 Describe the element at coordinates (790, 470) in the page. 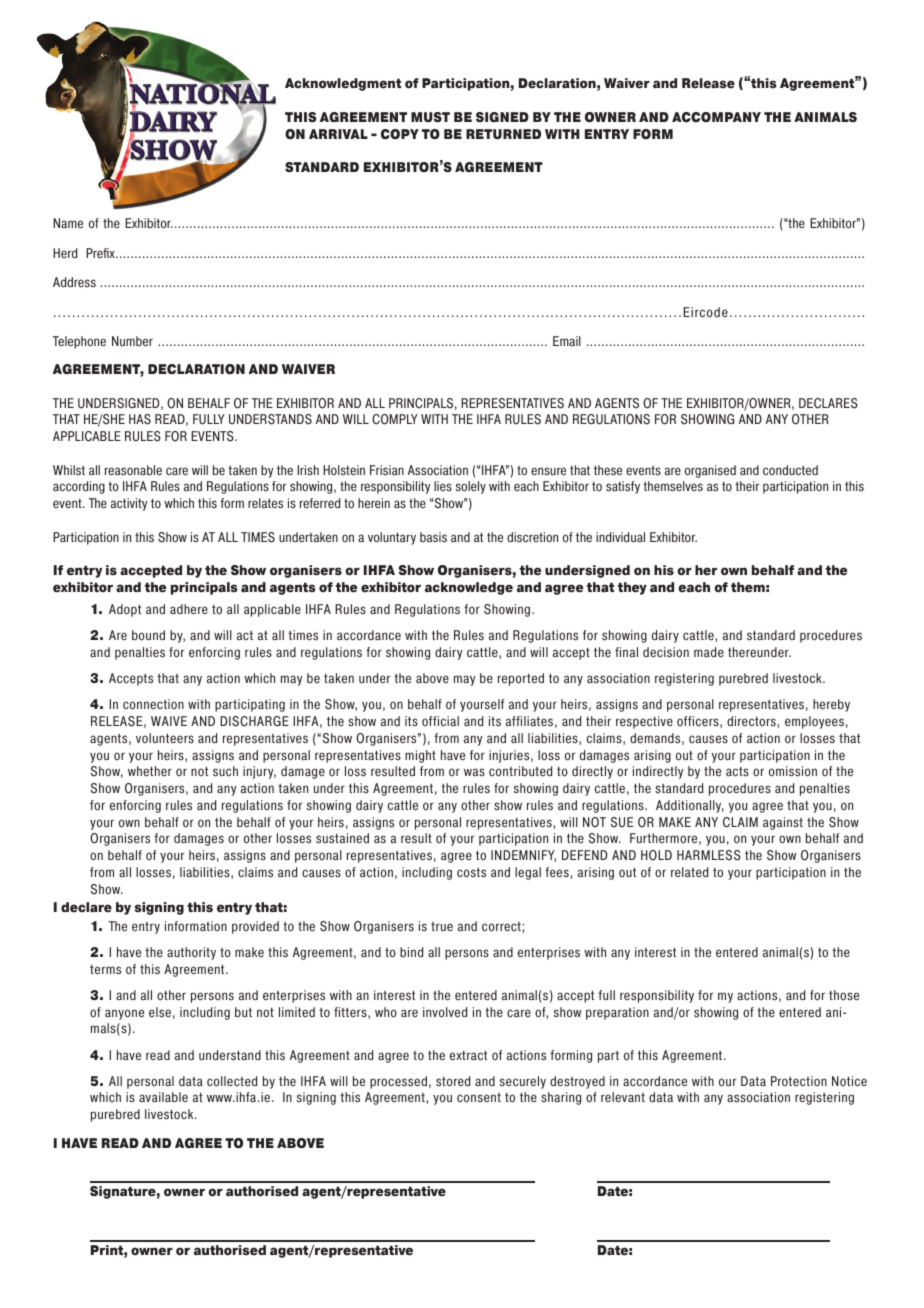

I see `conducted` at that location.
